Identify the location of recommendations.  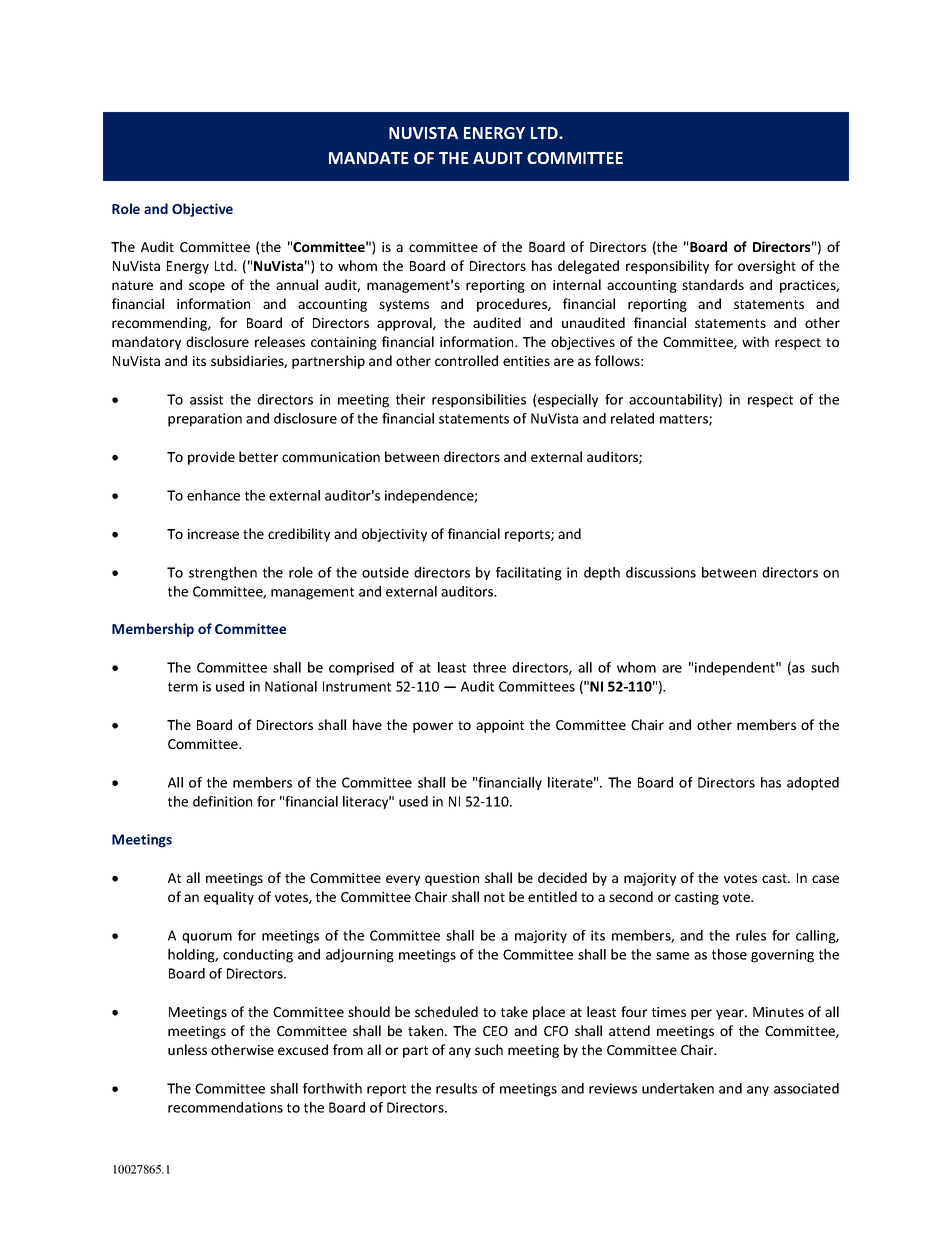
(225, 1107).
